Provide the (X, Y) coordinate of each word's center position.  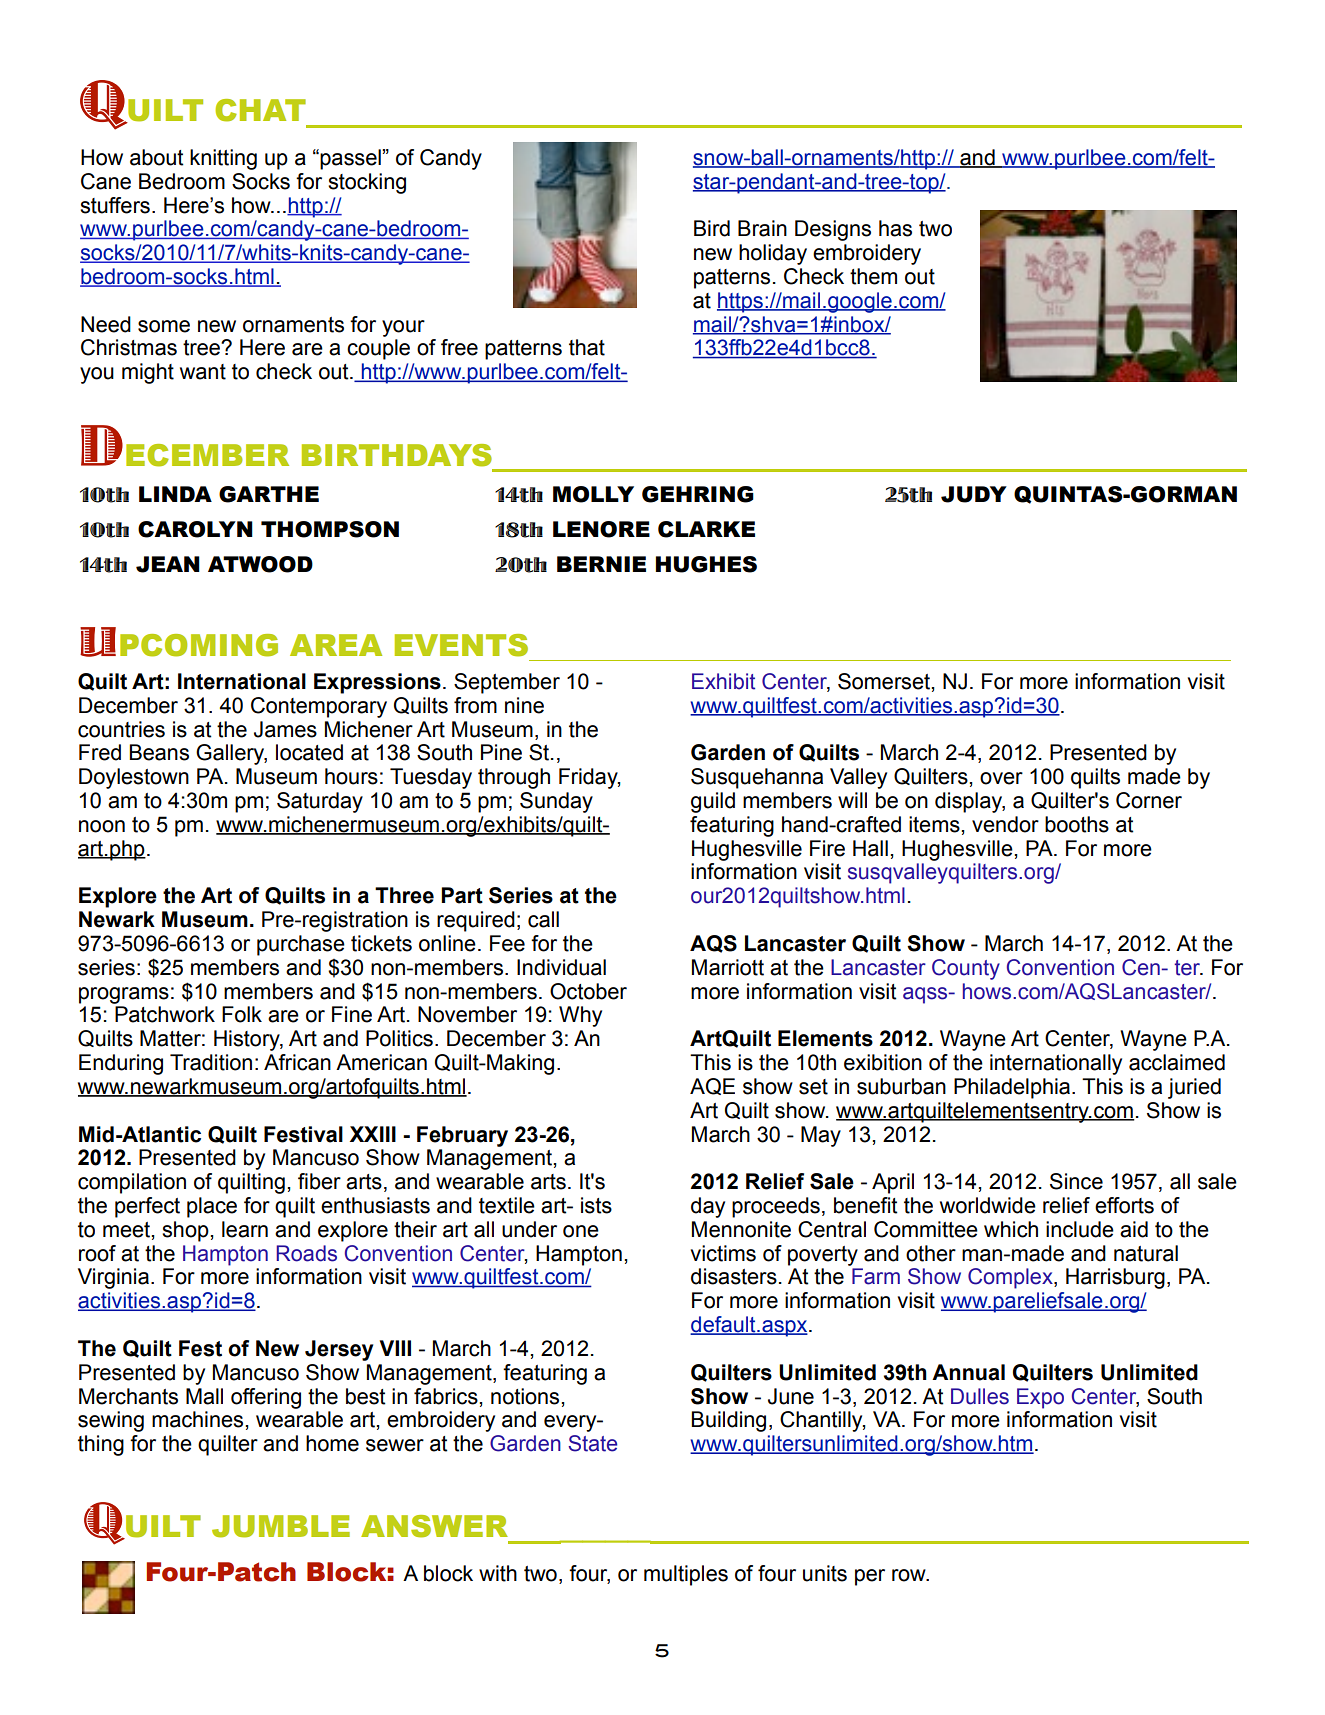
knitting (223, 159)
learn (245, 1229)
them (873, 276)
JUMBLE (281, 1526)
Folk (242, 1014)
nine (524, 705)
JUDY (974, 494)
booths (1077, 824)
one (581, 1231)
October (588, 991)
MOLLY (593, 494)
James (285, 729)
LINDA (175, 494)
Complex (1011, 1278)
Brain (762, 228)
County (966, 969)
